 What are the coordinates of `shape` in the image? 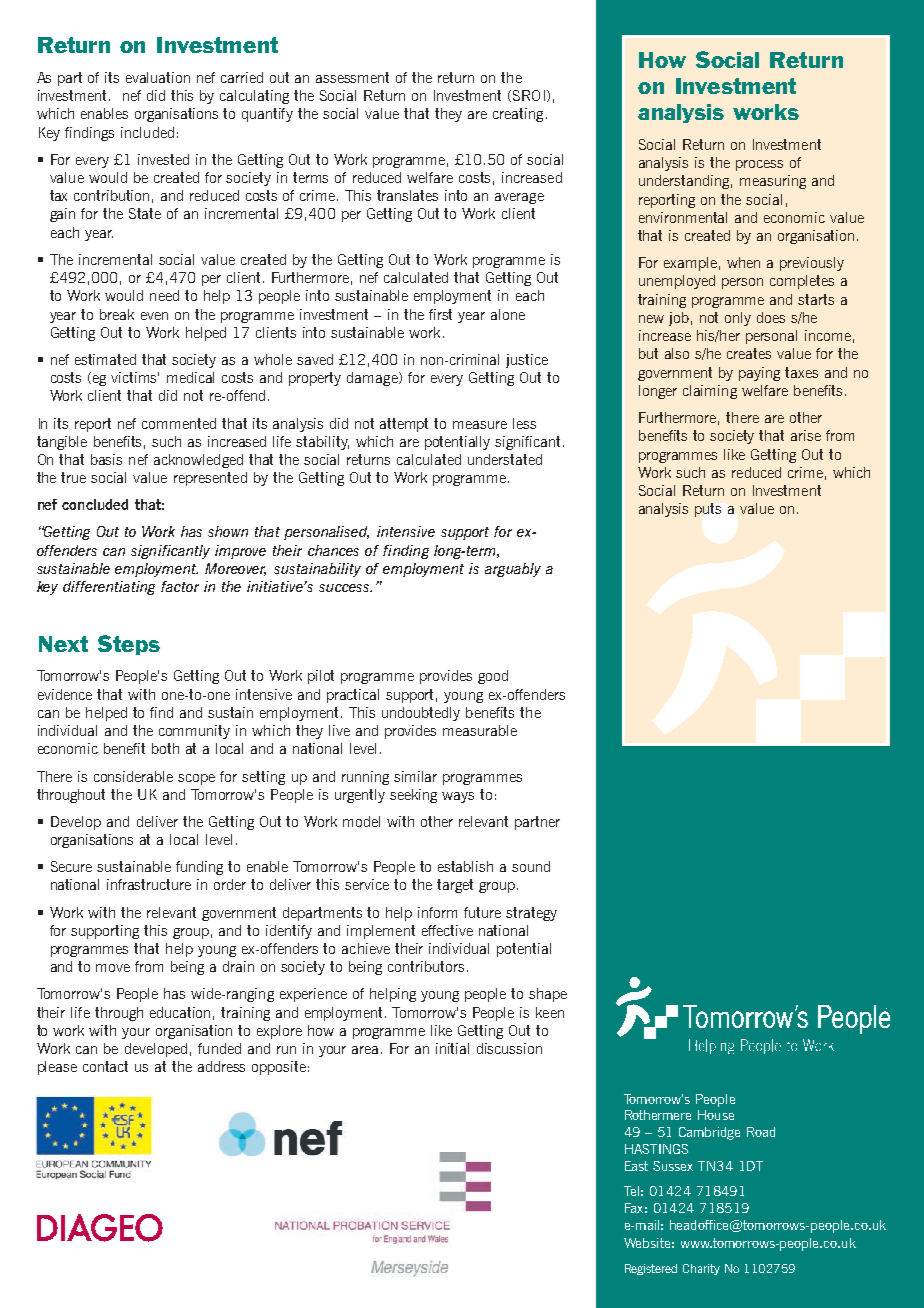 It's located at (548, 995).
